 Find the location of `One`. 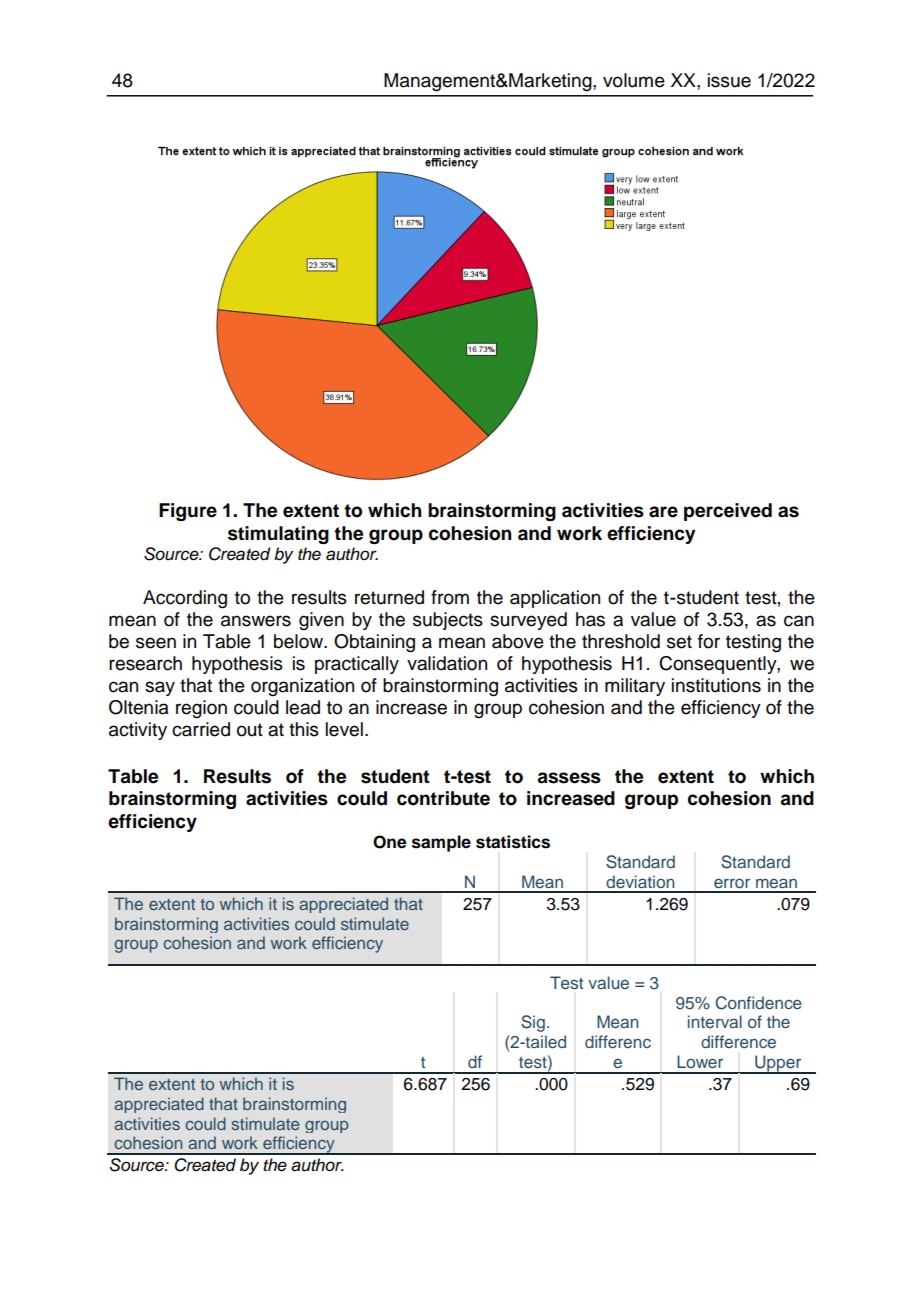

One is located at coordinates (390, 842).
